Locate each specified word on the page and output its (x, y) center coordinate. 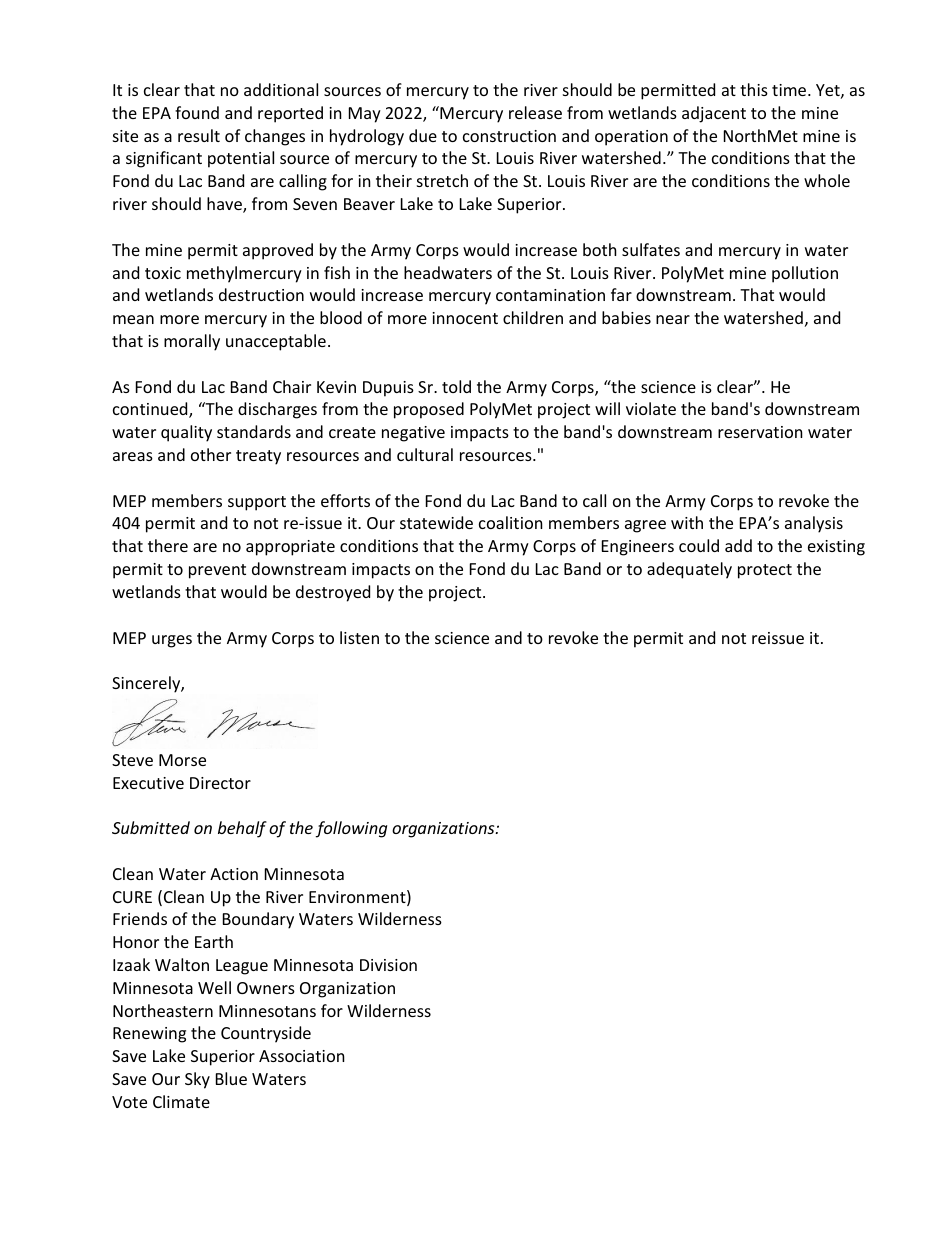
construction (509, 136)
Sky (197, 1080)
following (351, 829)
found (197, 112)
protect (765, 571)
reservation (760, 432)
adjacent (714, 114)
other (211, 454)
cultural (425, 454)
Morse (182, 760)
